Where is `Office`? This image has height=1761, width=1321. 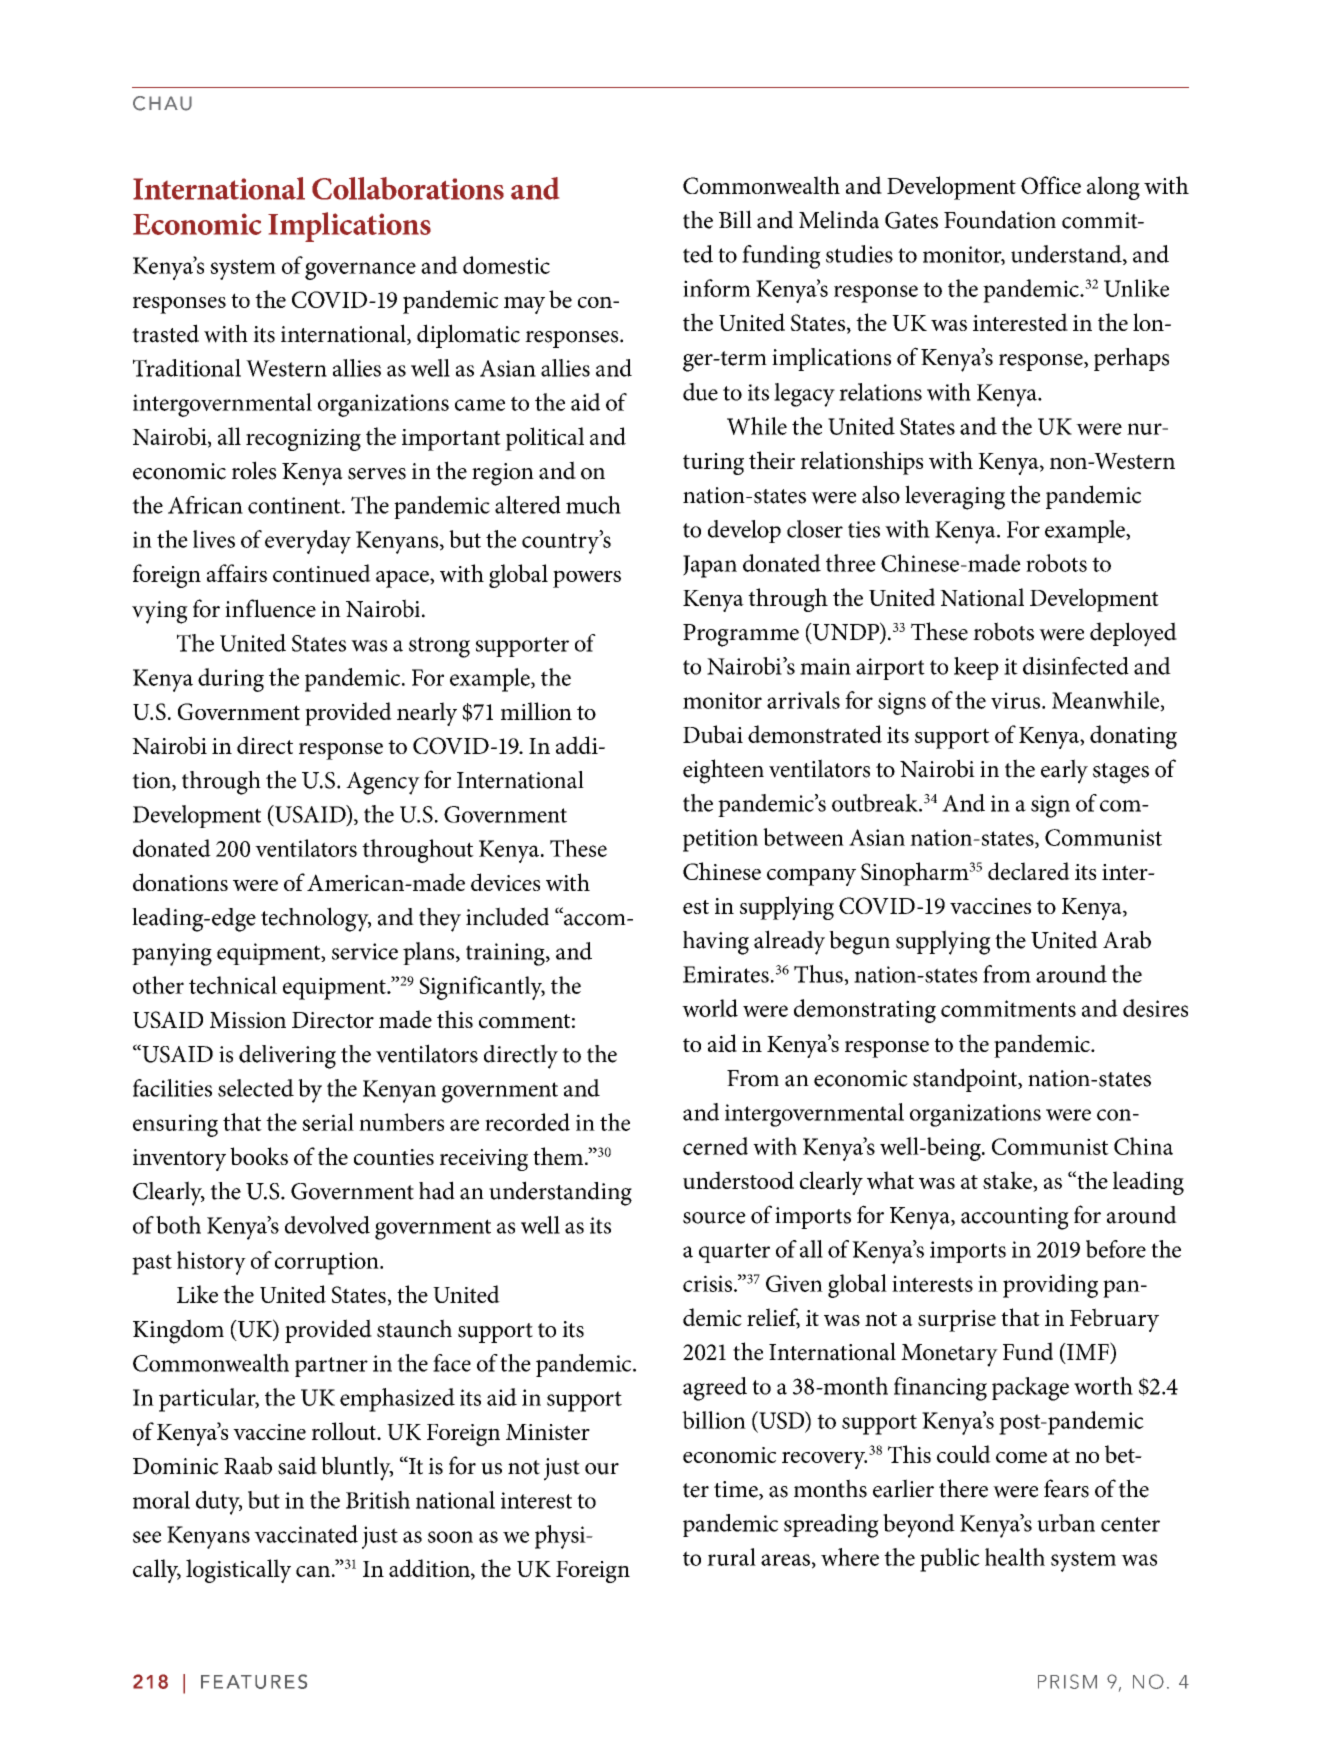
Office is located at coordinates (1051, 185).
